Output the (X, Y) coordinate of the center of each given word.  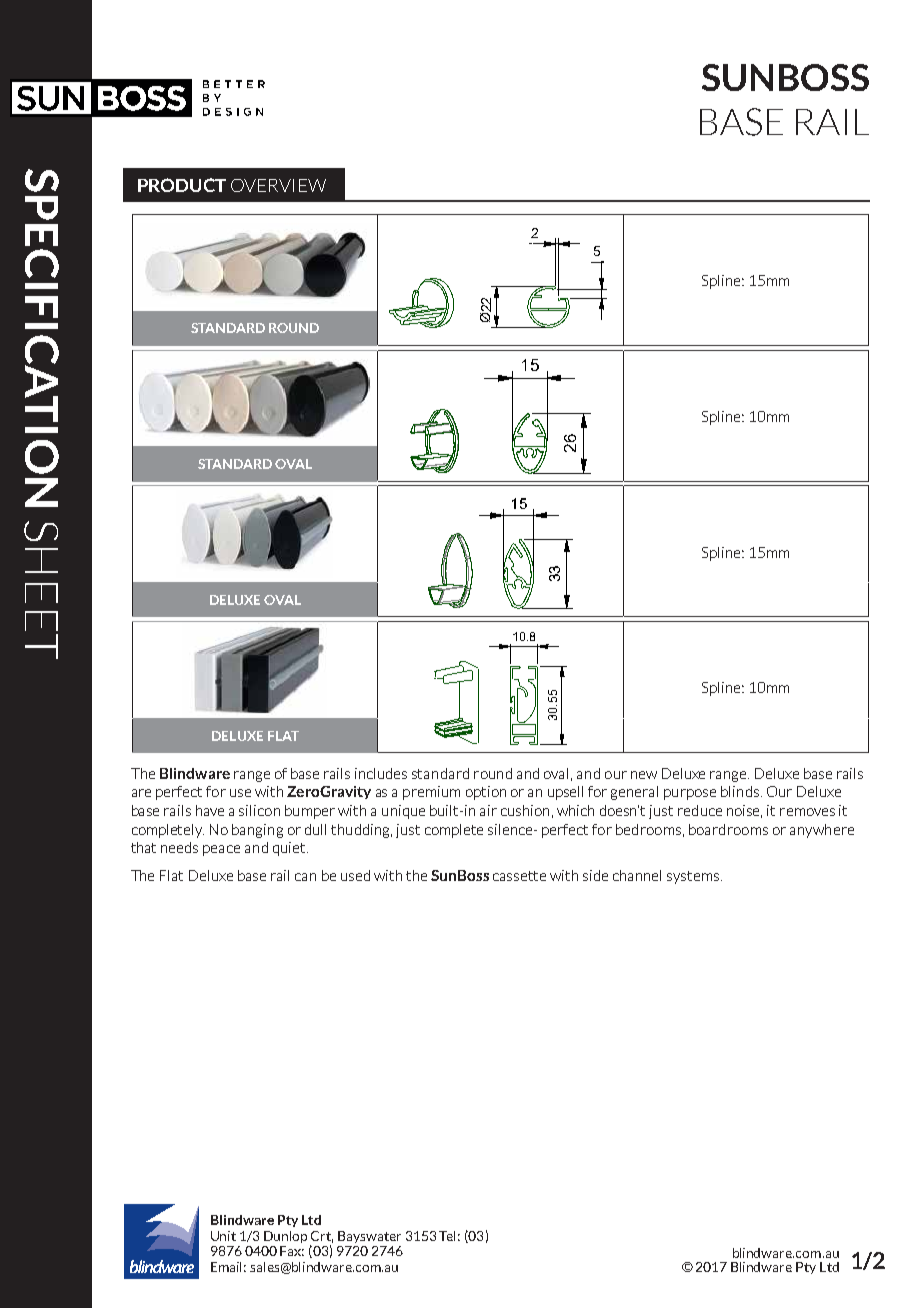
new (644, 775)
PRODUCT (182, 185)
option (486, 793)
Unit (223, 1236)
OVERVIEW (278, 185)
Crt (322, 1237)
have (210, 810)
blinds (740, 791)
